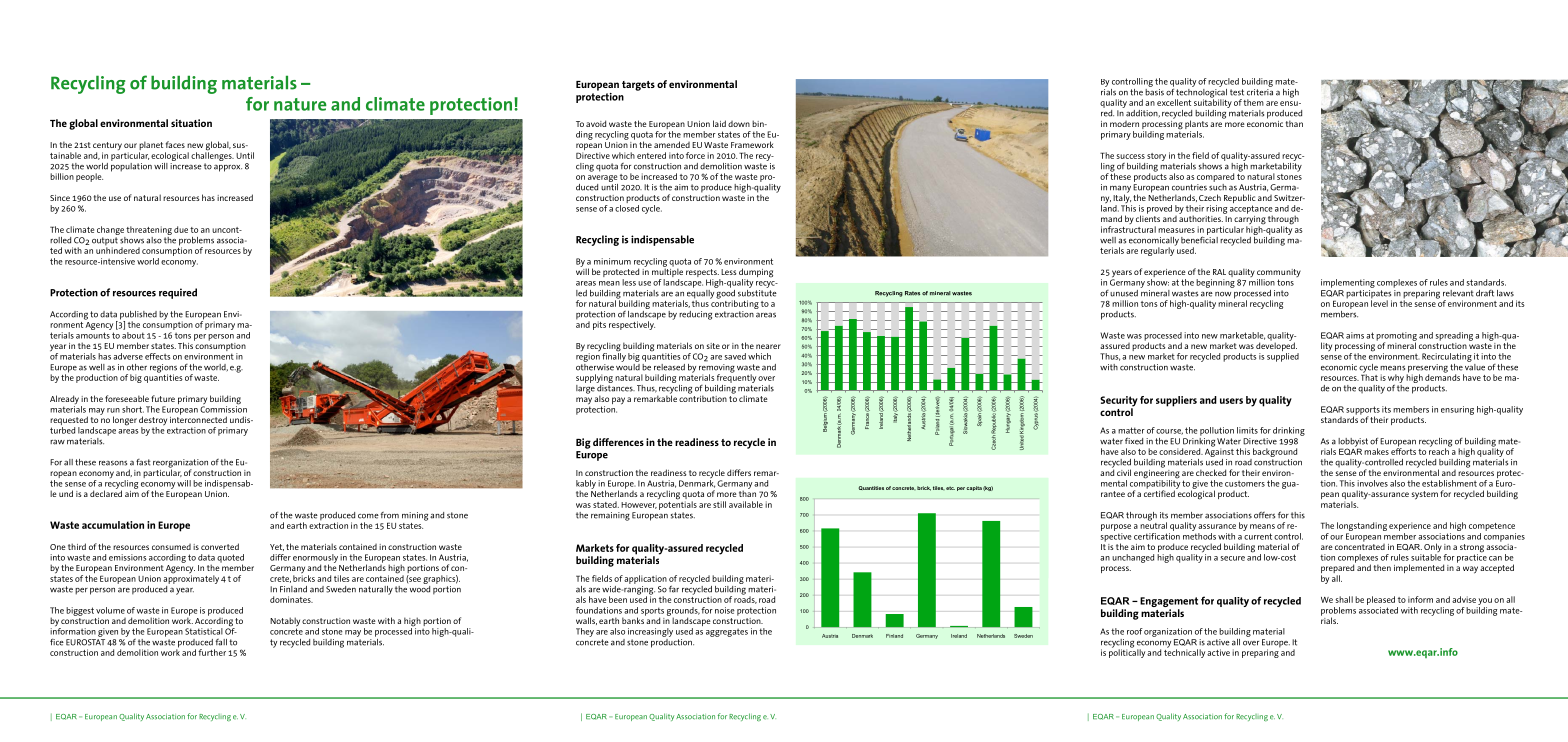 The height and width of the screenshot is (742, 1568). What do you see at coordinates (158, 356) in the screenshot?
I see `effects` at bounding box center [158, 356].
